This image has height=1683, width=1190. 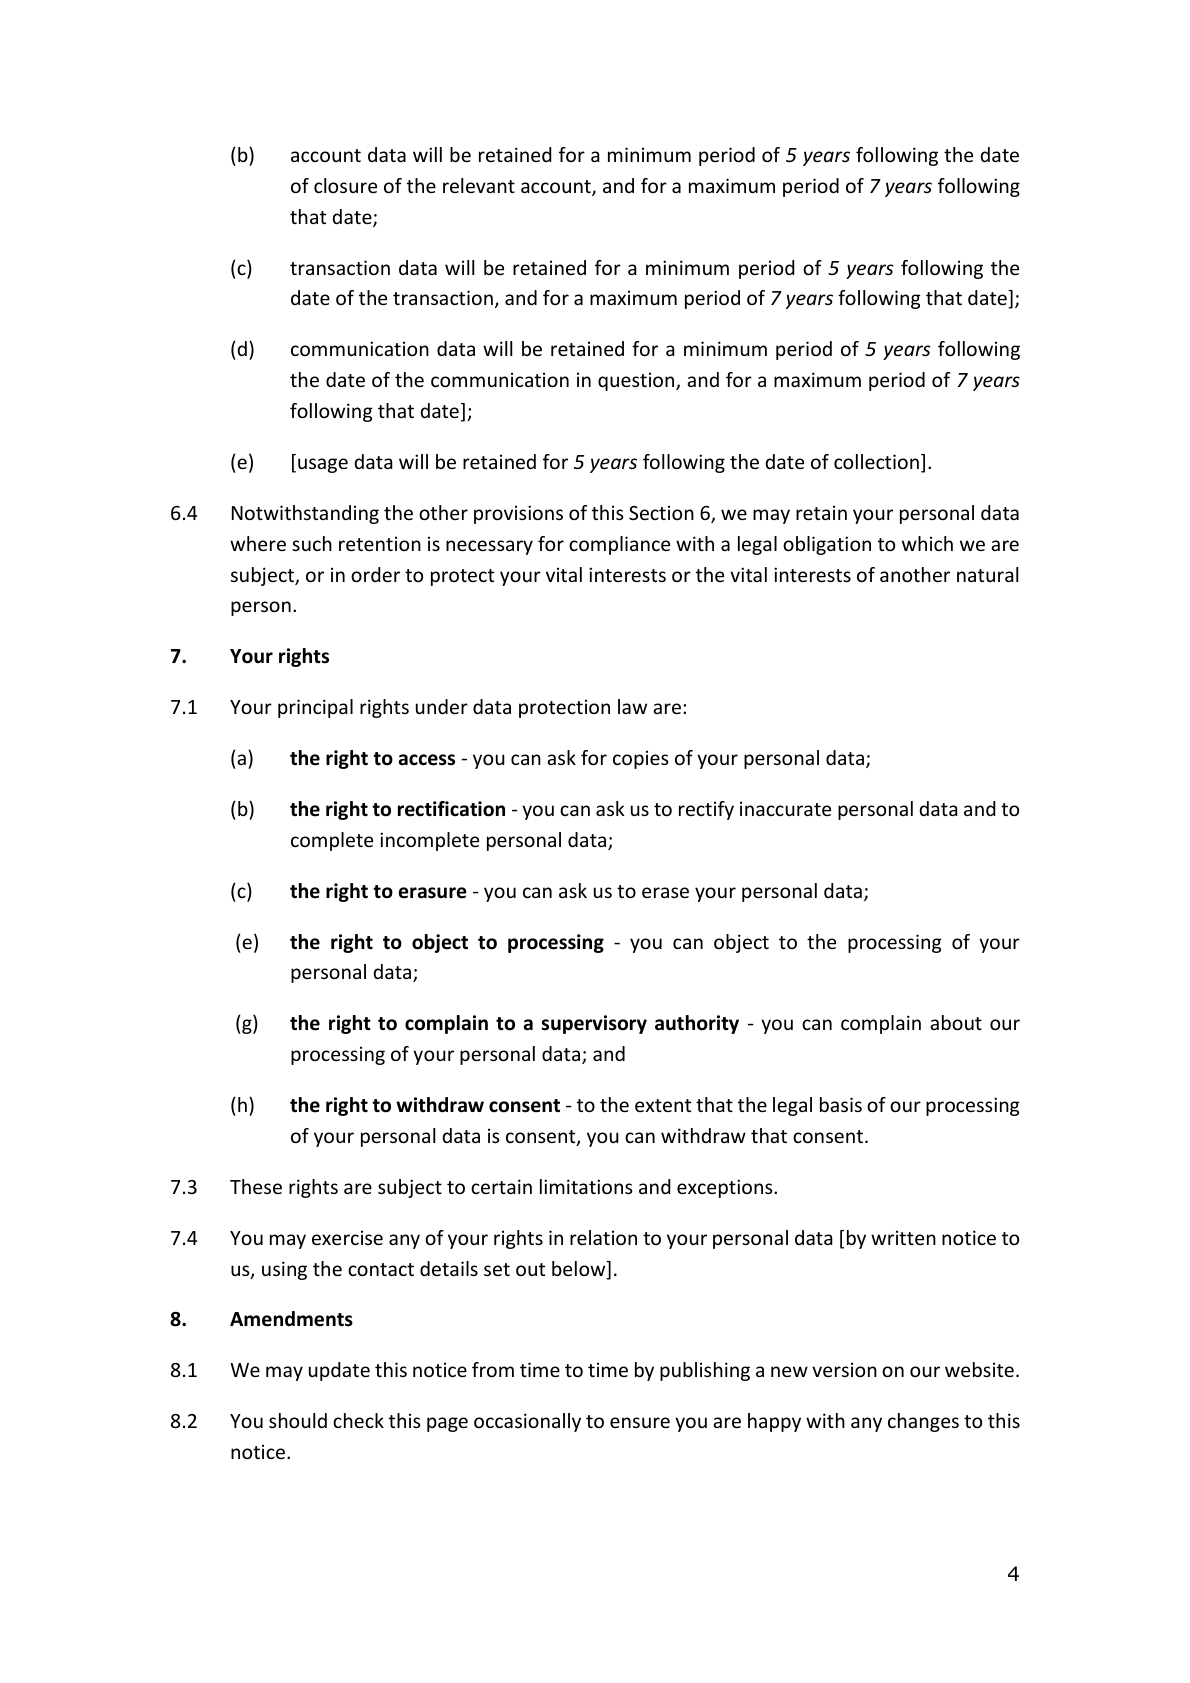 What do you see at coordinates (640, 1422) in the image?
I see `ensure` at bounding box center [640, 1422].
